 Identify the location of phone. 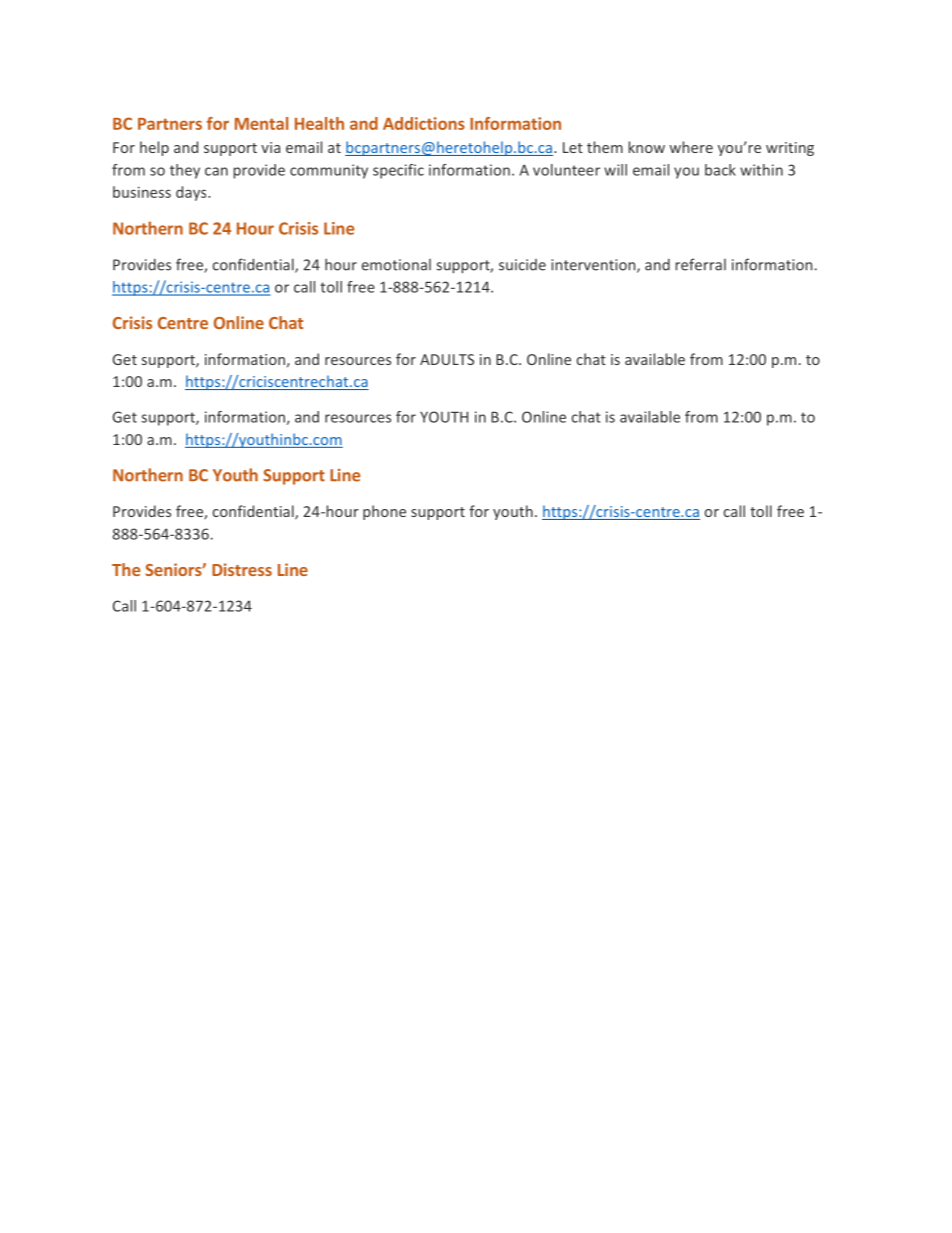
(384, 512).
